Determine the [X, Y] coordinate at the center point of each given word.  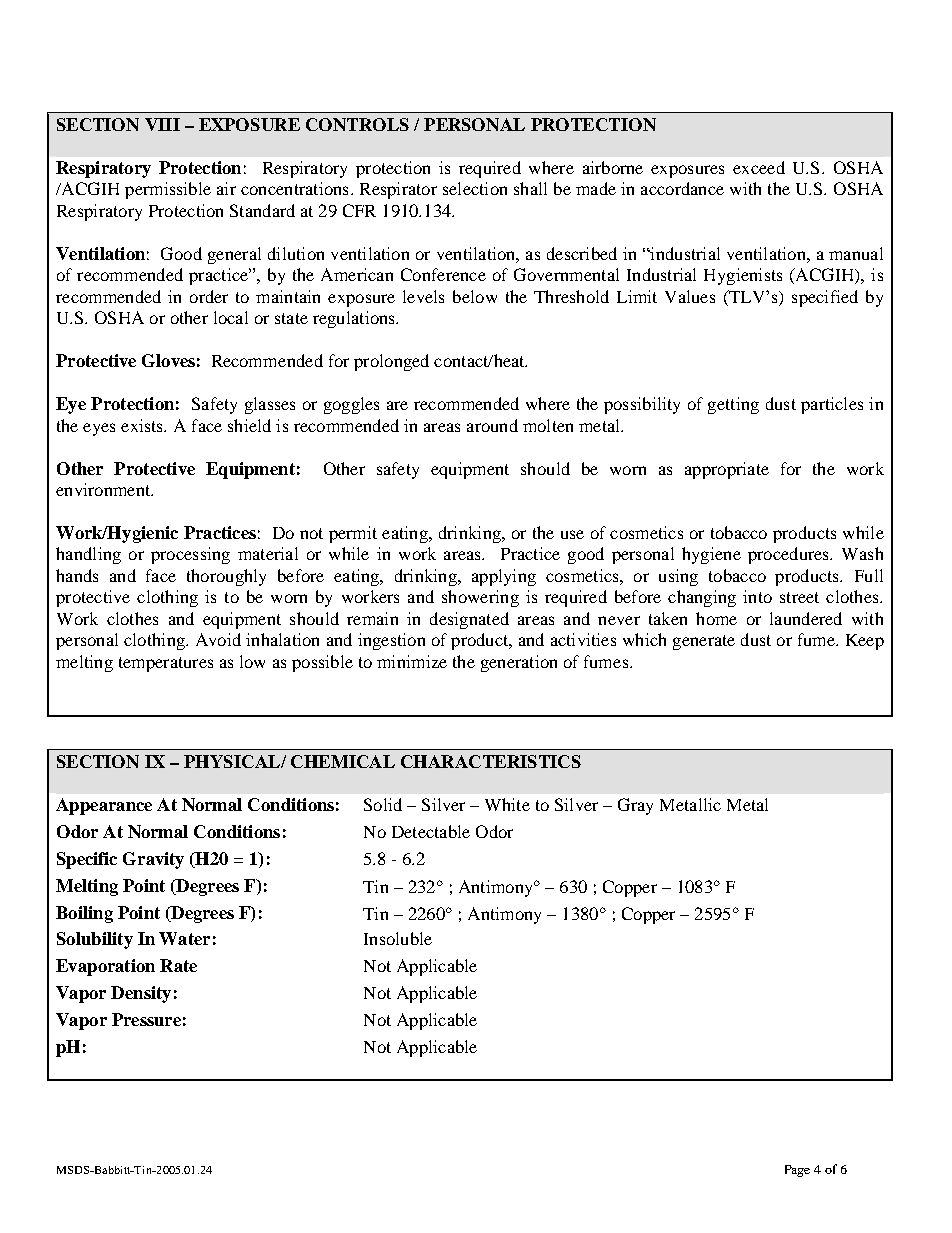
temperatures [166, 664]
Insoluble [398, 938]
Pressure [146, 1019]
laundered [806, 618]
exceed [759, 167]
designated [469, 620]
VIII [162, 124]
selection [475, 188]
